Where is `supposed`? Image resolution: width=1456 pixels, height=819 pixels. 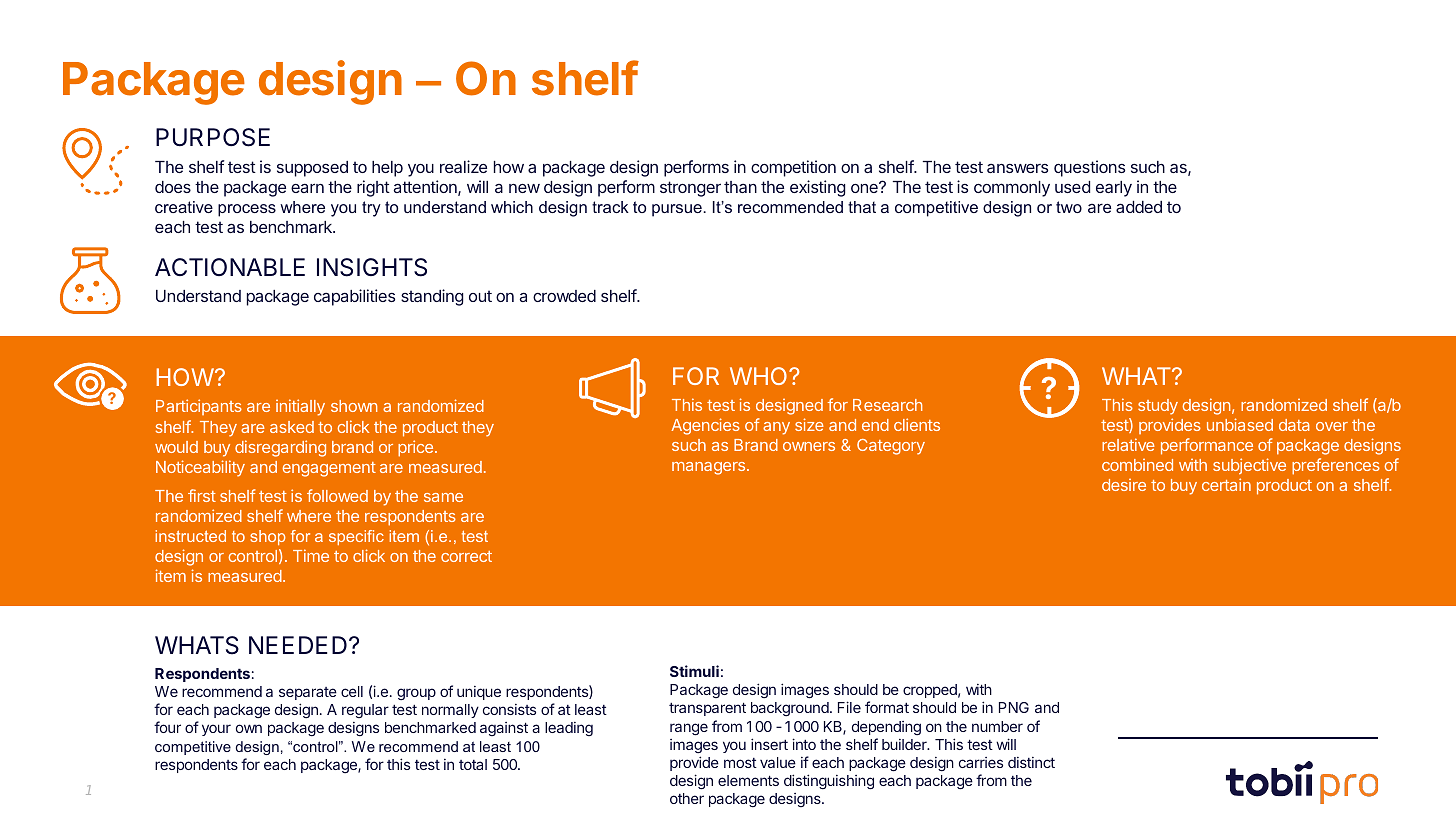 supposed is located at coordinates (312, 169).
